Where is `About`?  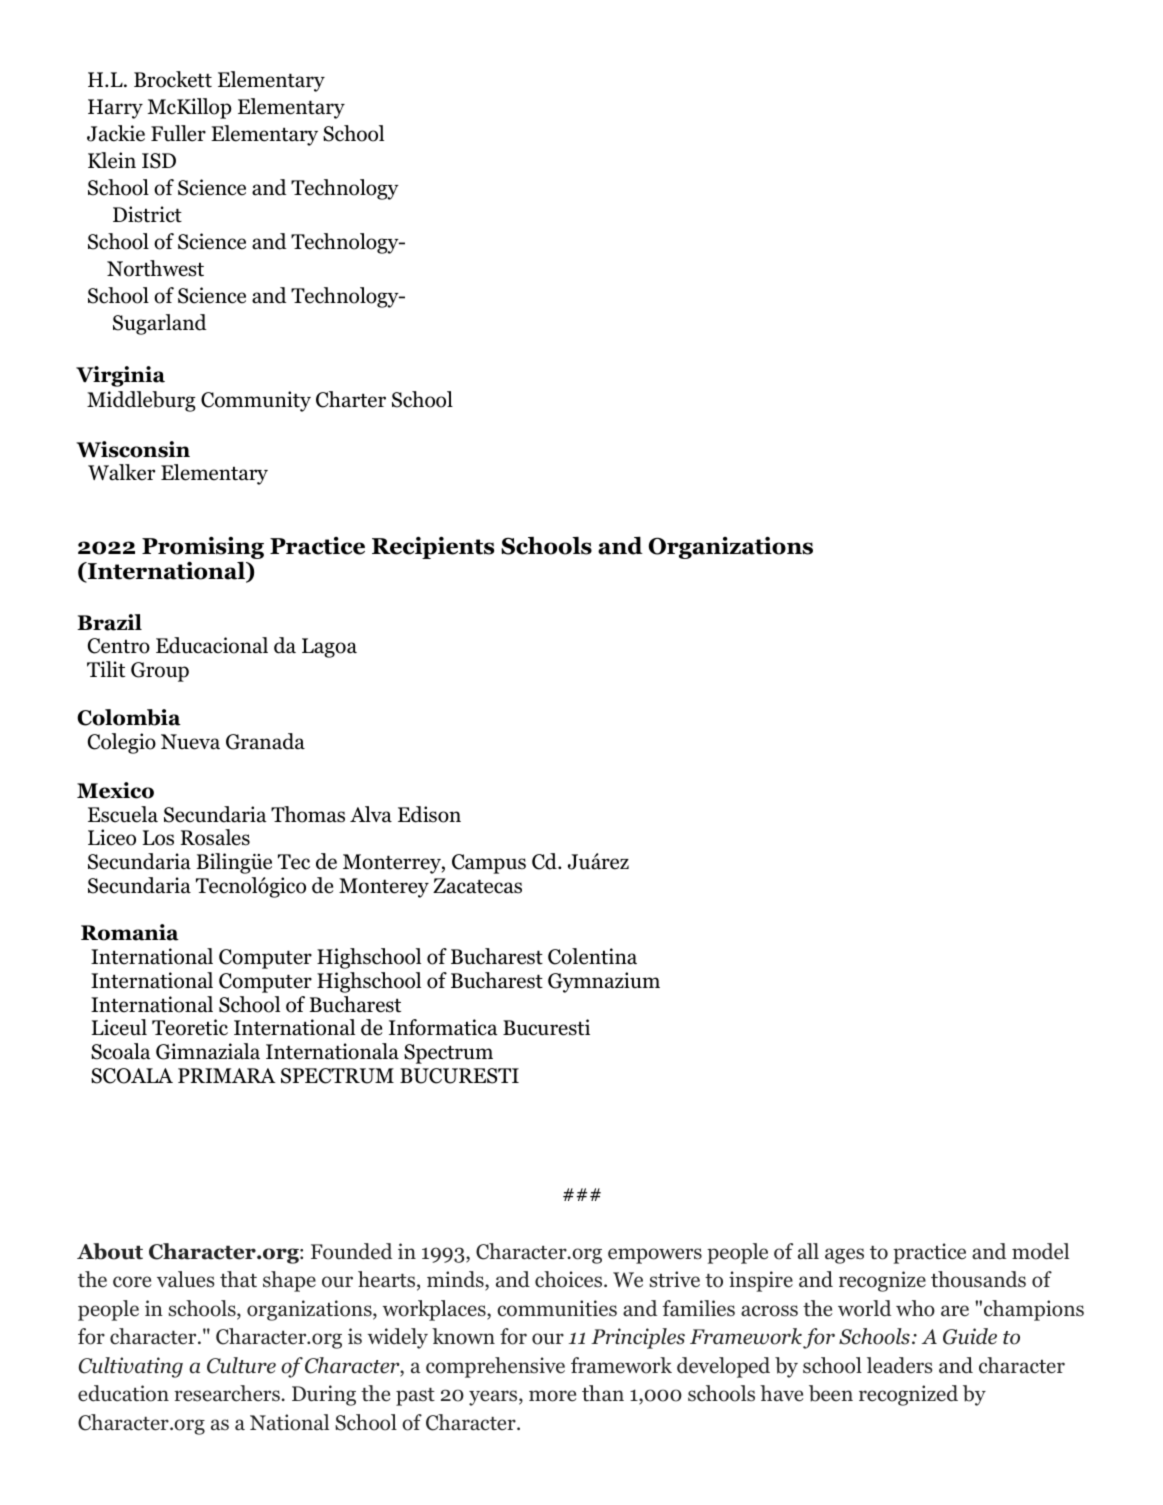 About is located at coordinates (110, 1251).
